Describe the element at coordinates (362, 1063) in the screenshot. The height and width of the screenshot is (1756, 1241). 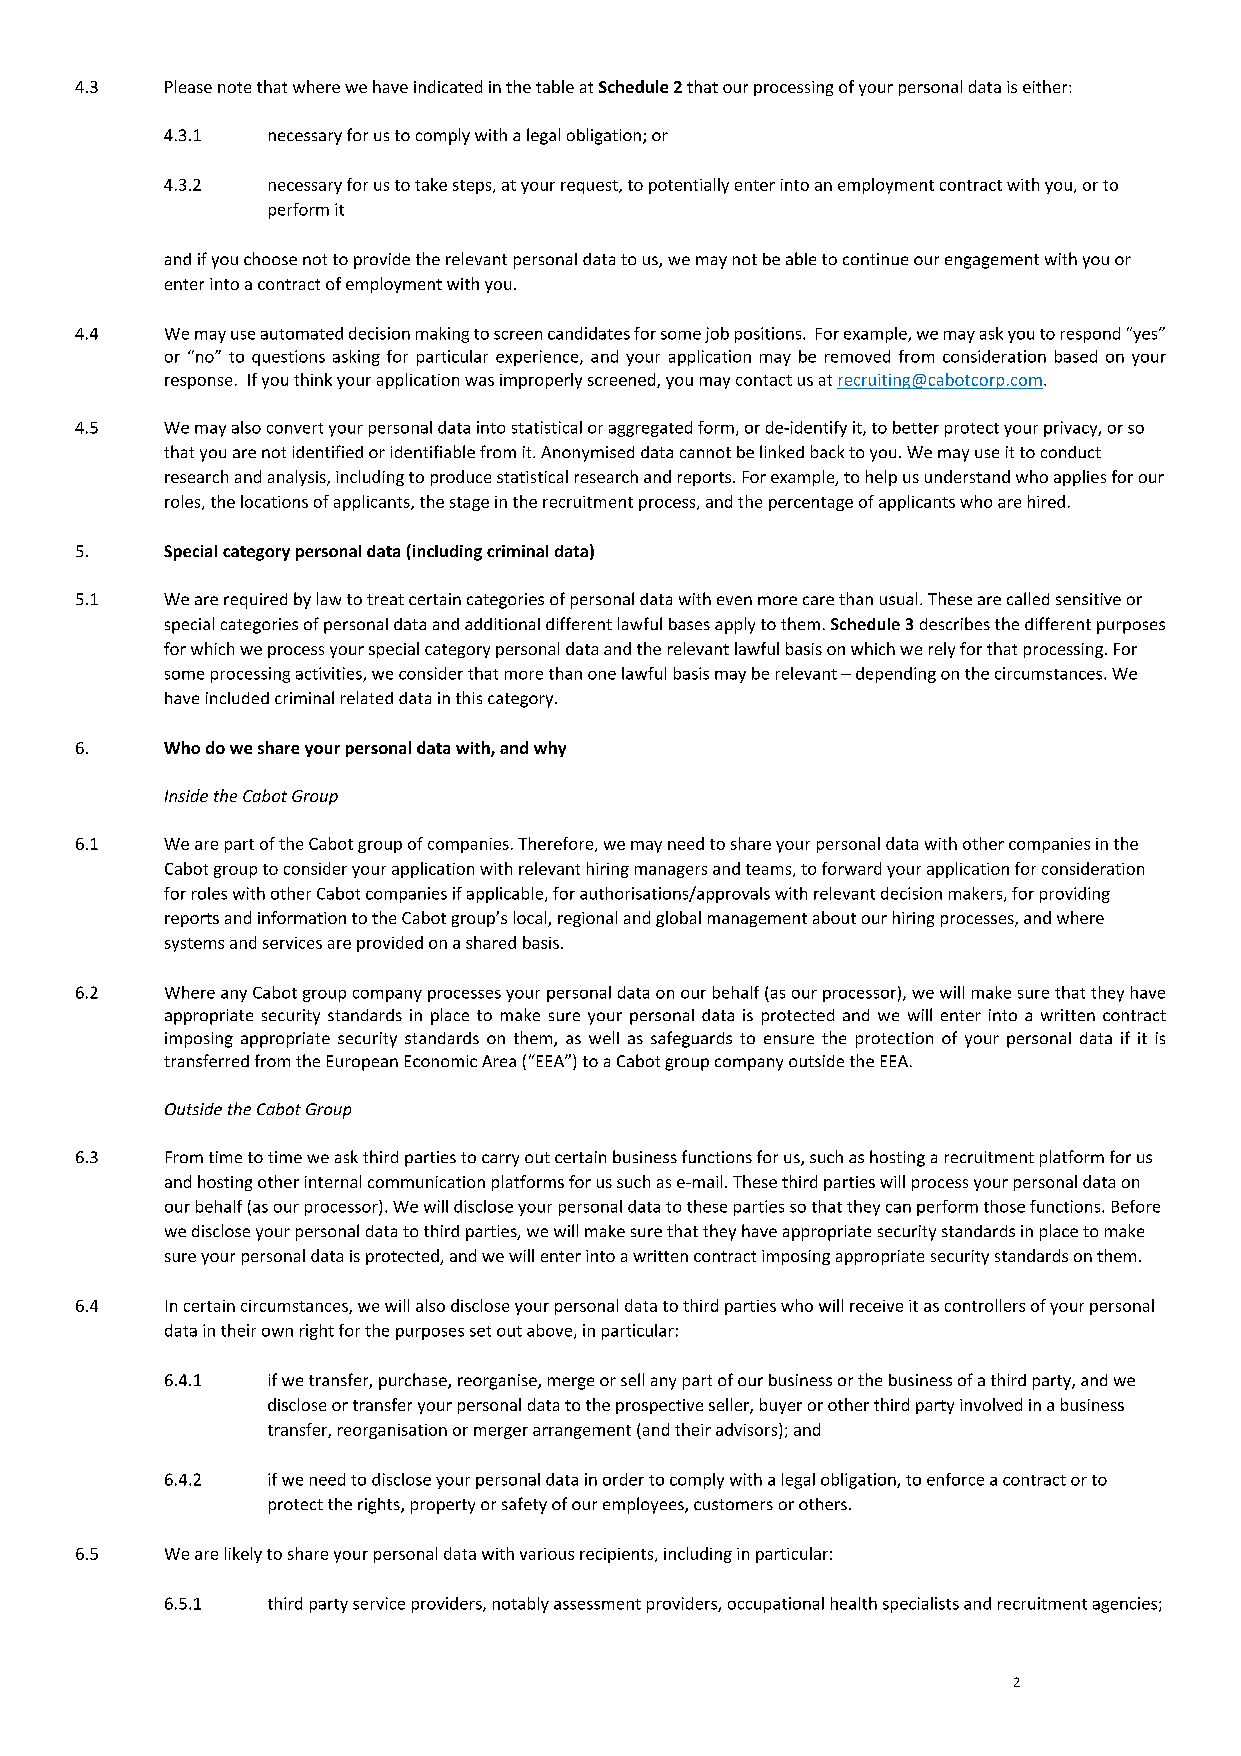
I see `European` at that location.
